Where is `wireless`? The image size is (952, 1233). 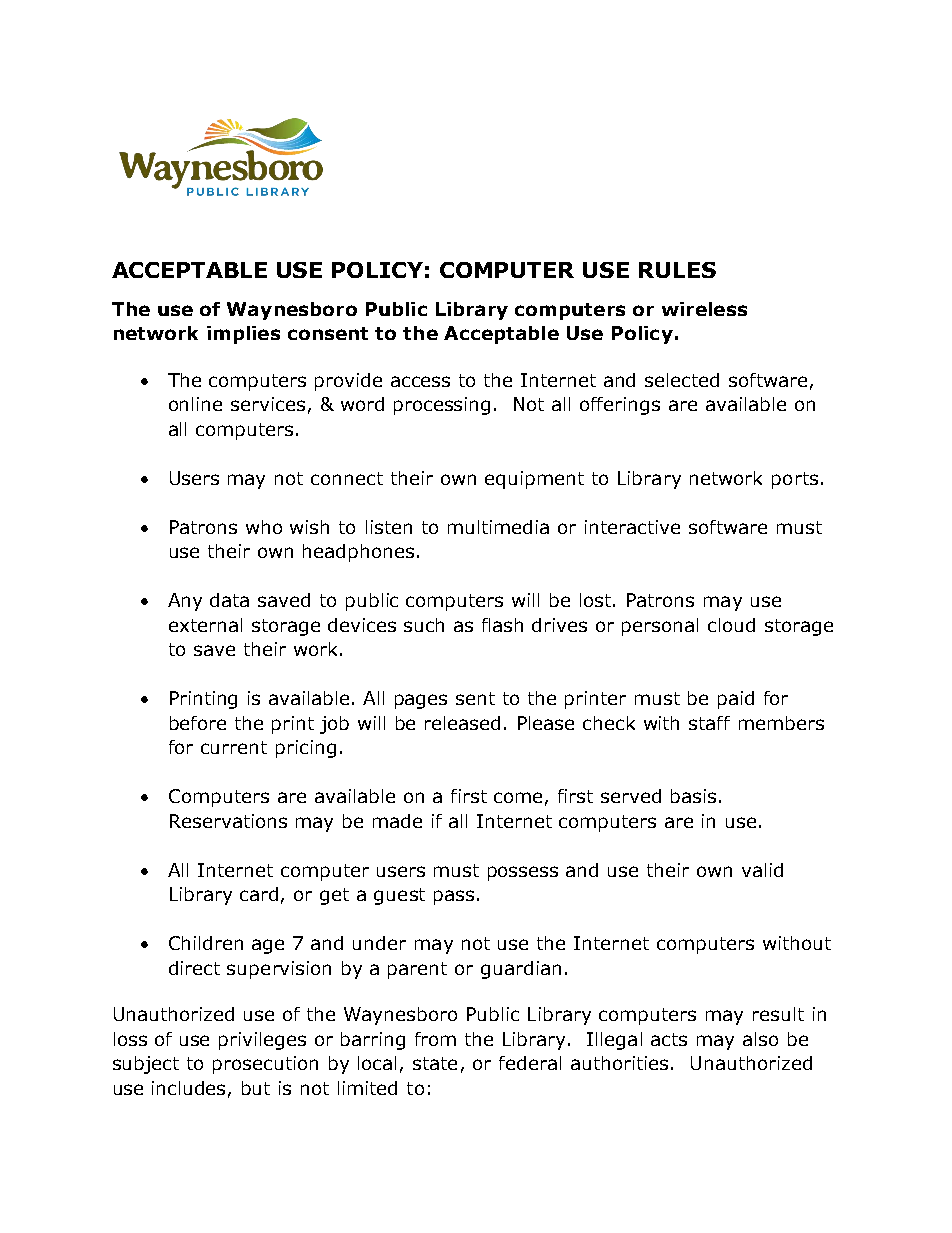 wireless is located at coordinates (704, 309).
